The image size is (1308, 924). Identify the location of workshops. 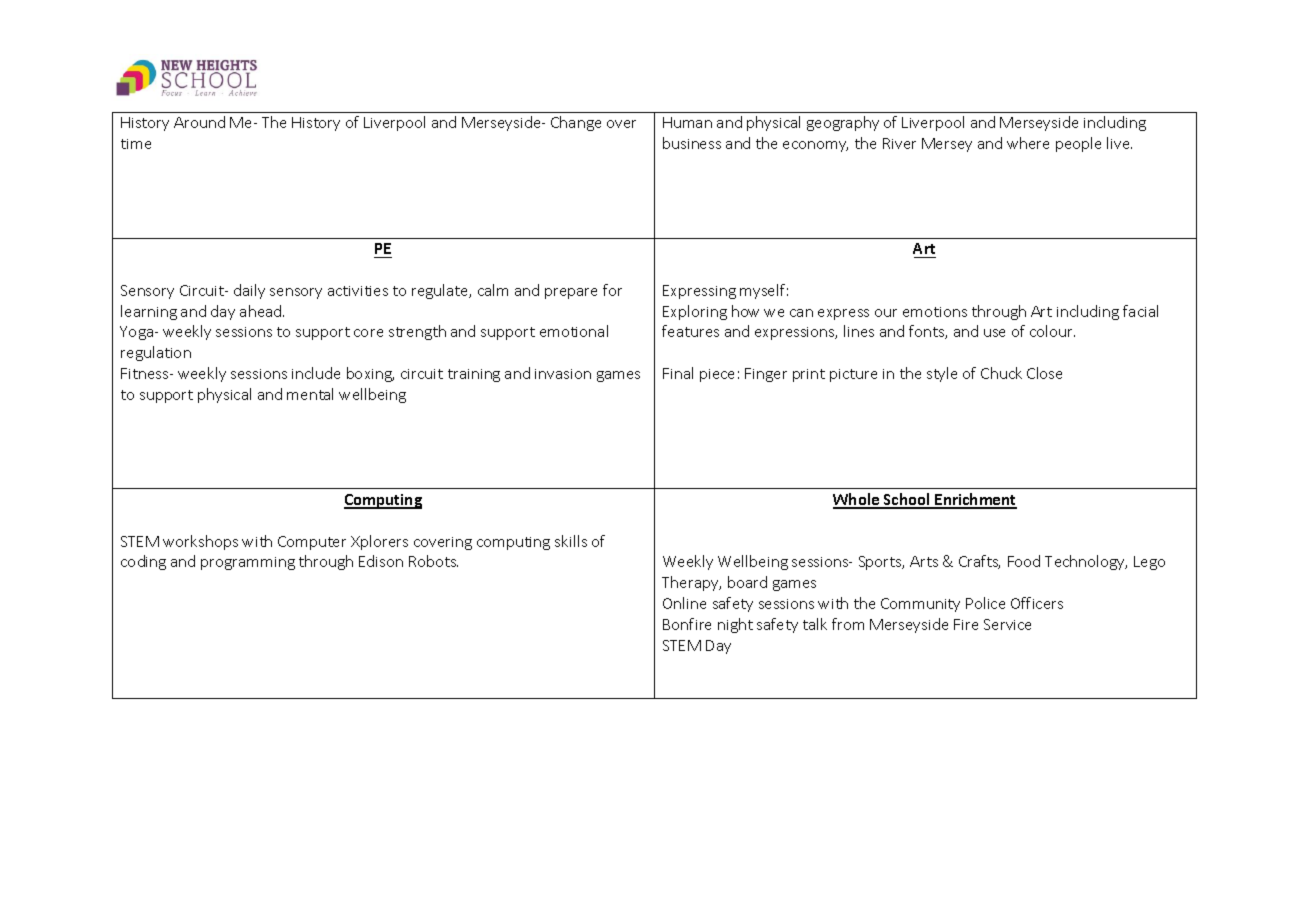
(200, 542).
